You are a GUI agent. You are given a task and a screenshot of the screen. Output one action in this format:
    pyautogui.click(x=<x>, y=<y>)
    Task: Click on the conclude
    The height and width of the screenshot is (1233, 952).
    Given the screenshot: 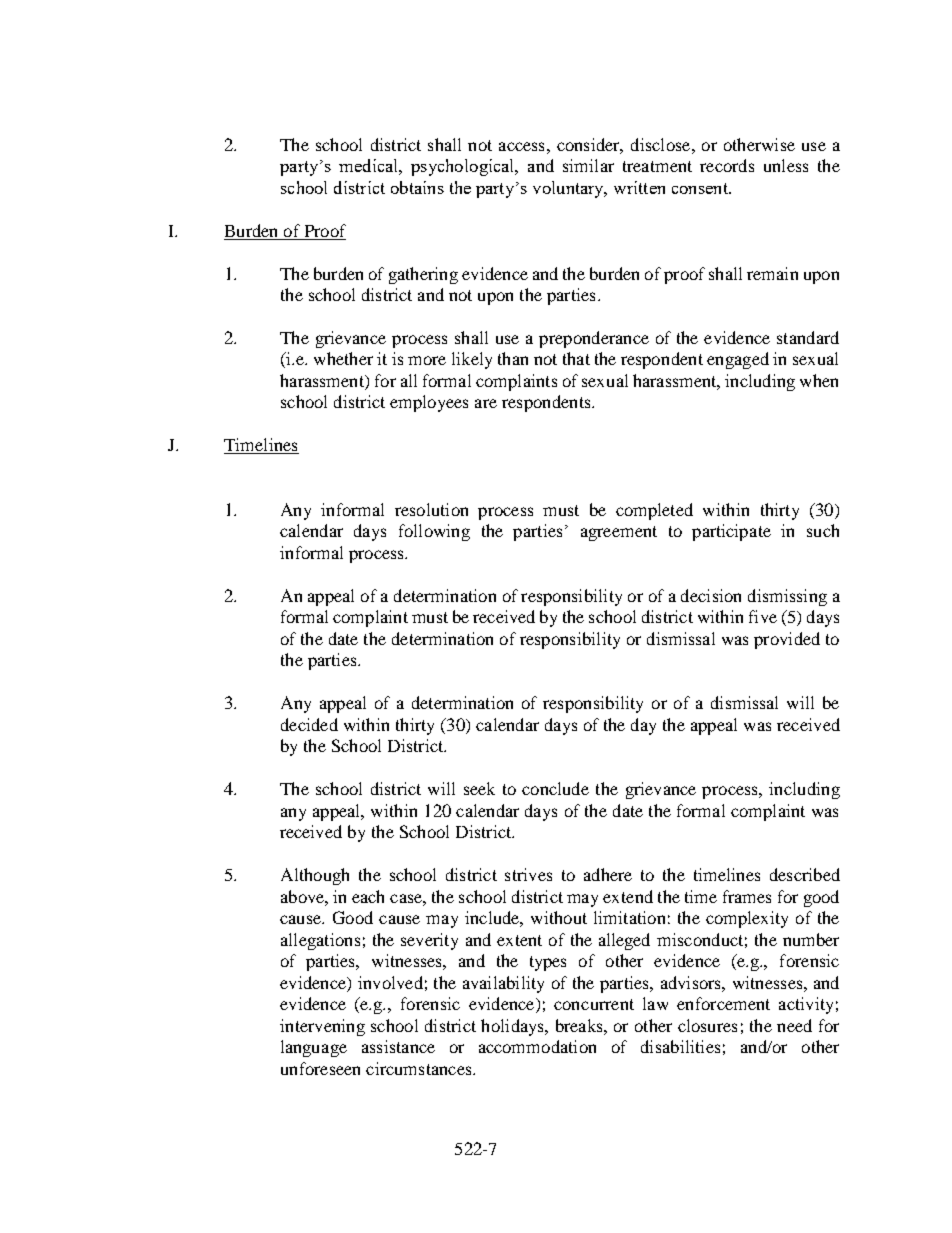 What is the action you would take?
    pyautogui.click(x=555, y=788)
